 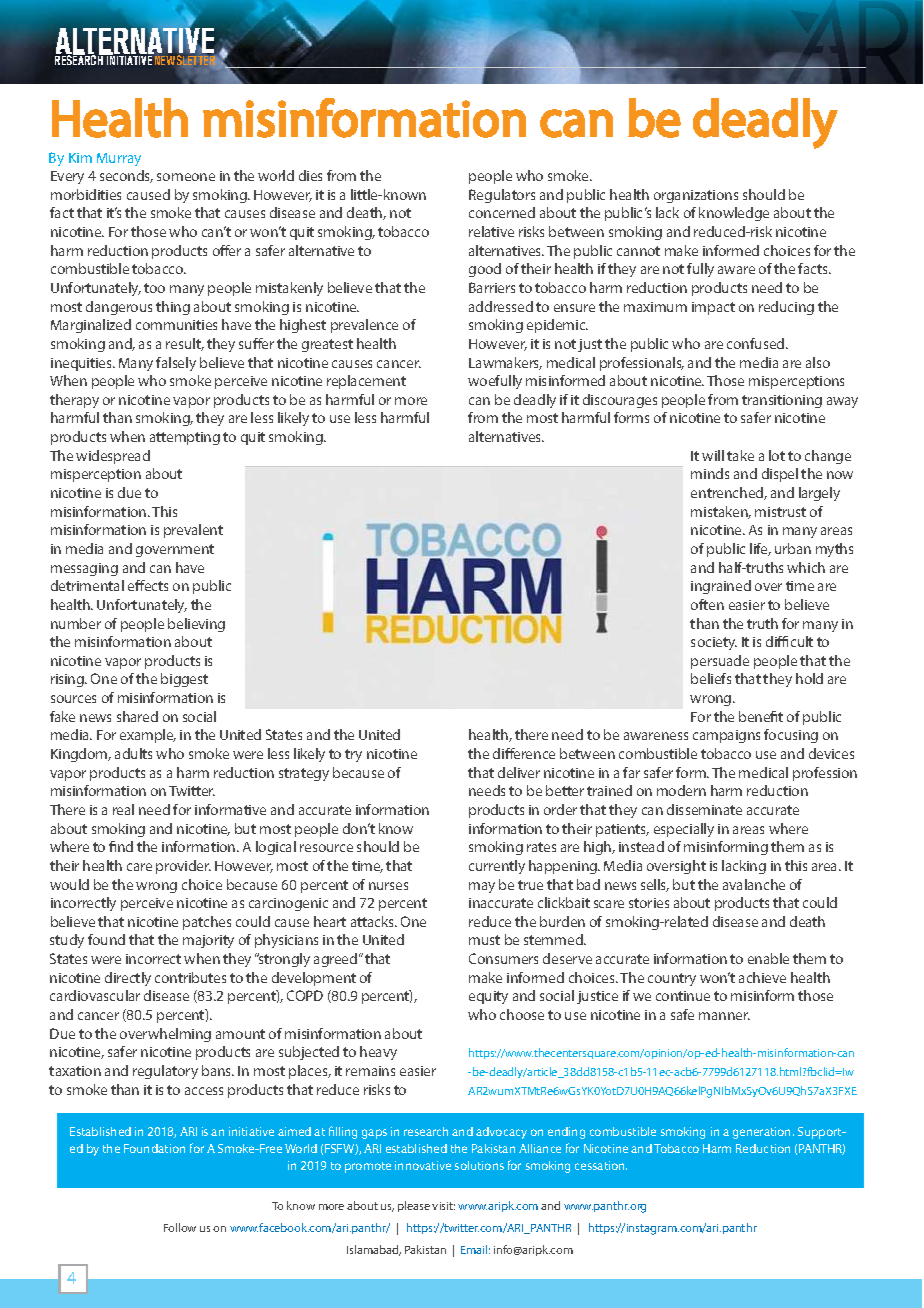 I want to click on organizations, so click(x=696, y=196).
